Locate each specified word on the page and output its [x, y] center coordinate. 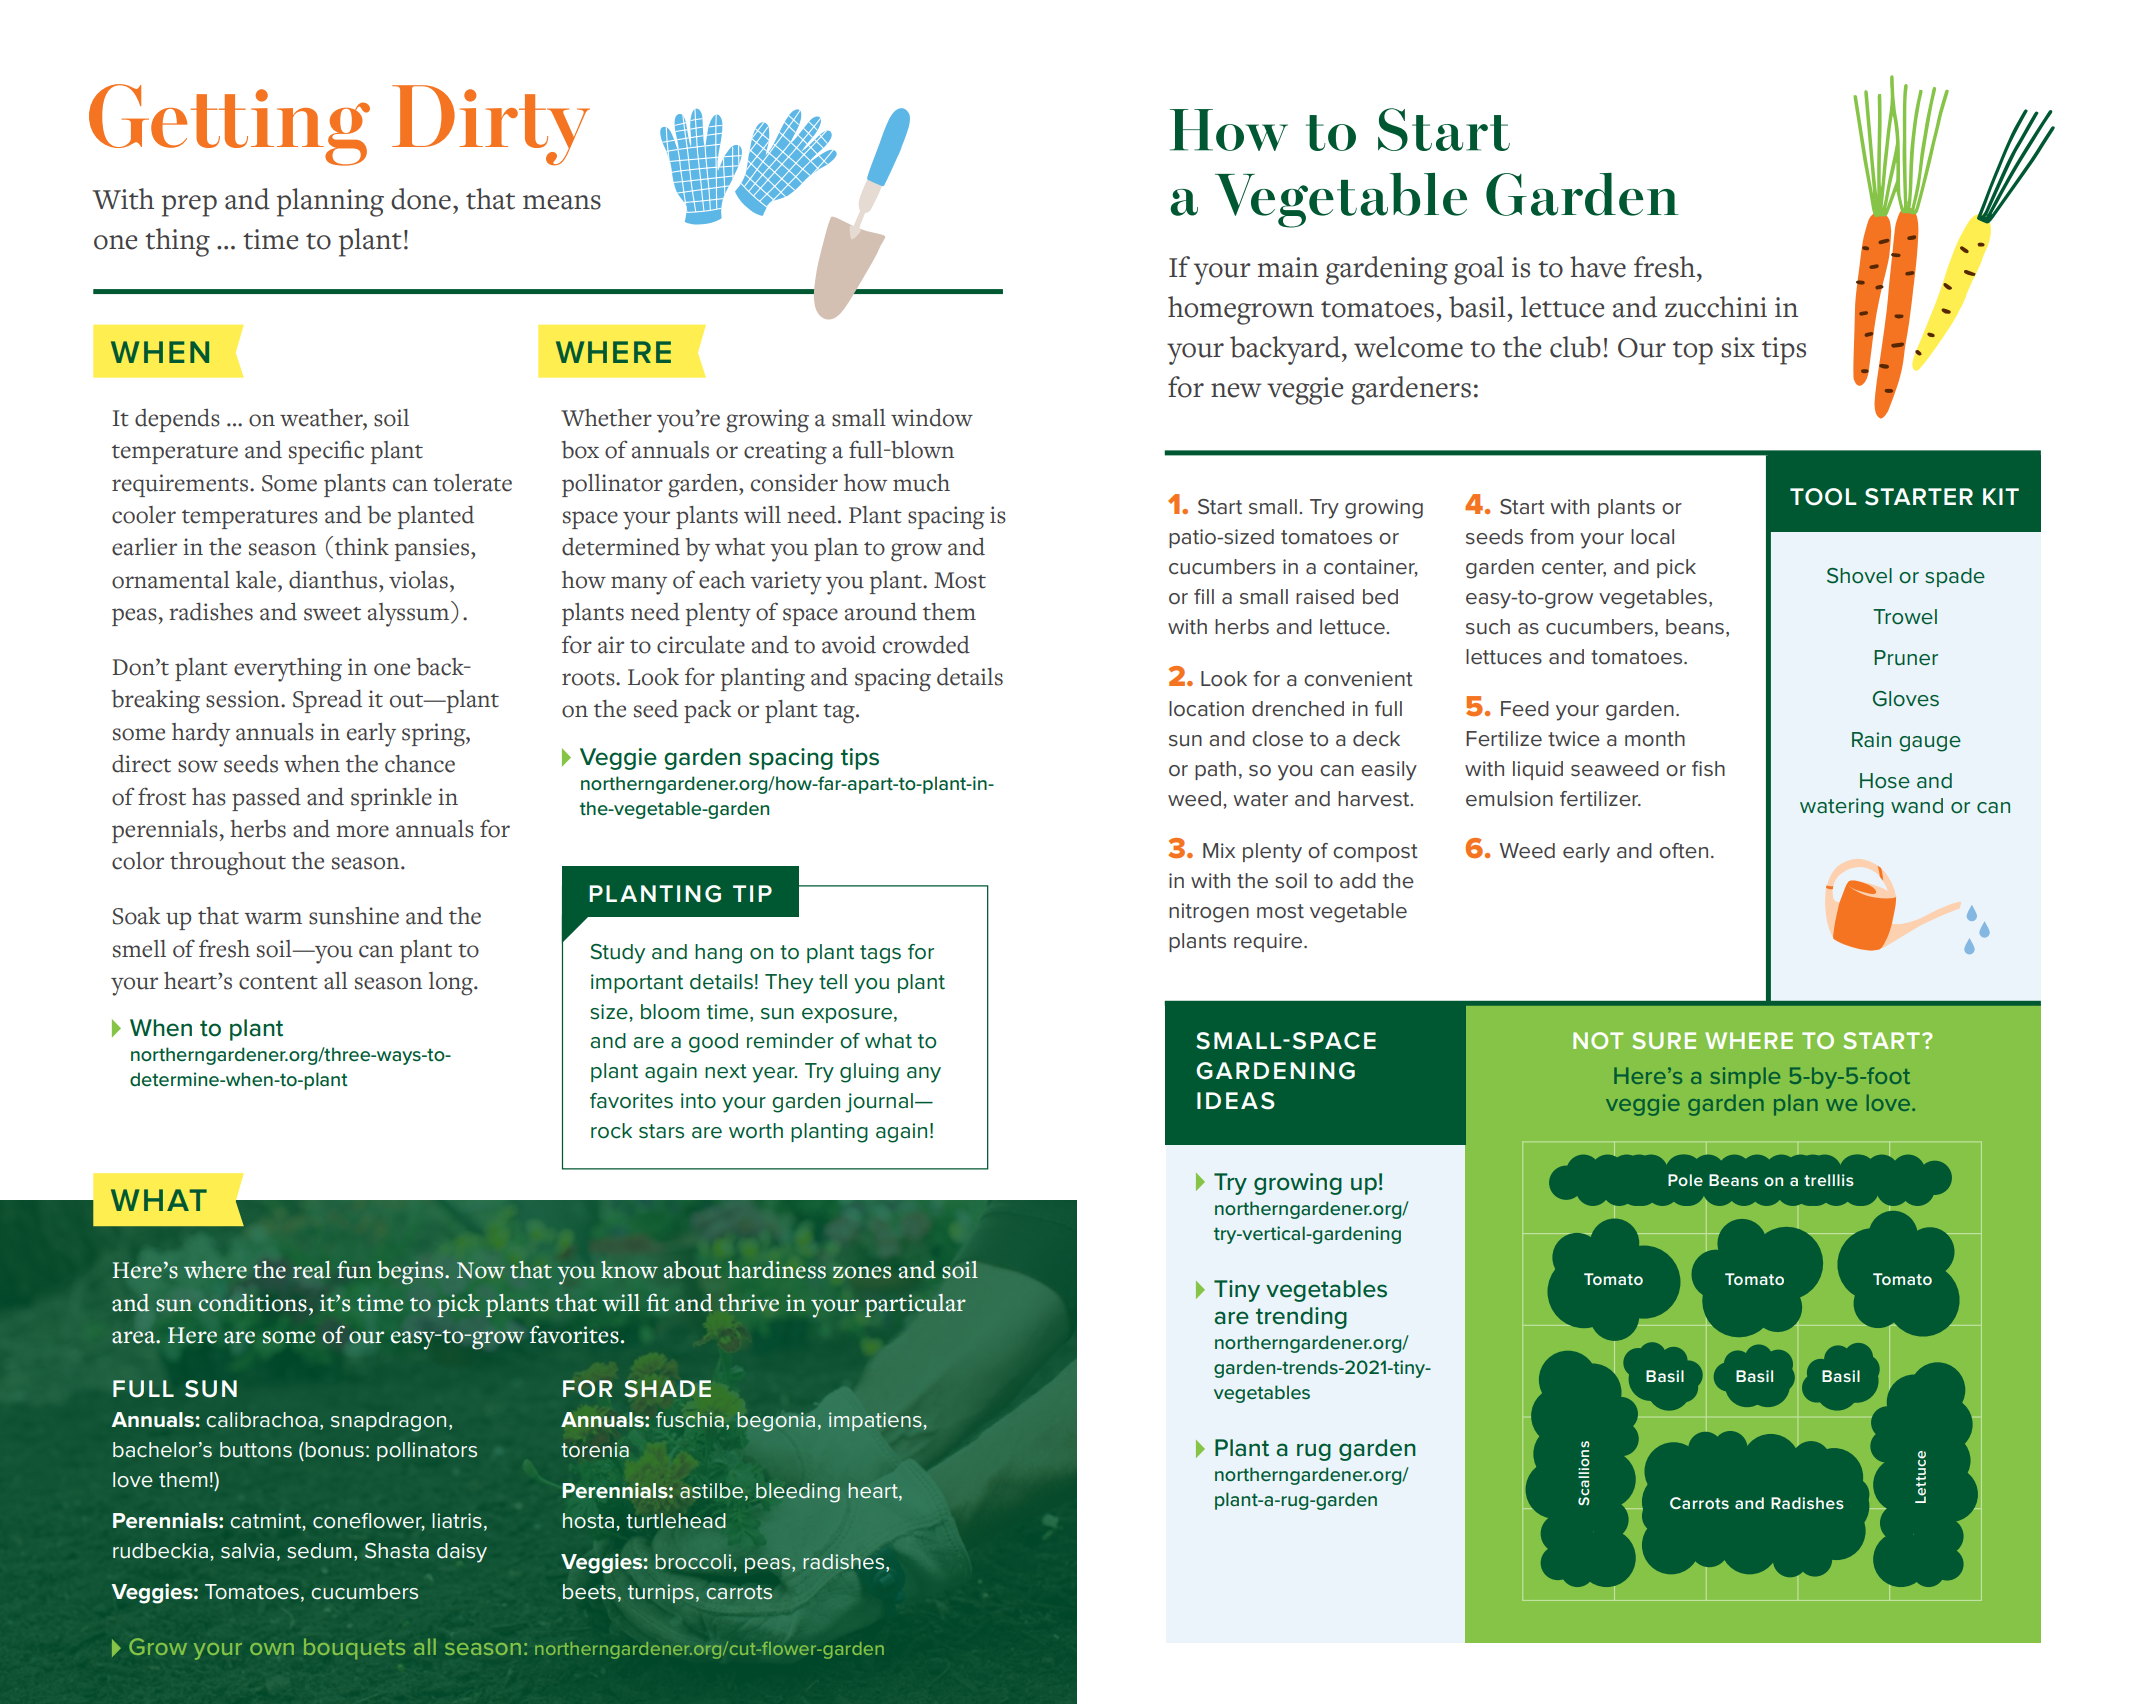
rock [611, 1131]
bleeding [798, 1493]
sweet [332, 614]
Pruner [1906, 658]
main [1288, 267]
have [1598, 267]
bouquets [354, 1649]
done [421, 199]
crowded [926, 644]
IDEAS [1236, 1101]
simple [1745, 1078]
